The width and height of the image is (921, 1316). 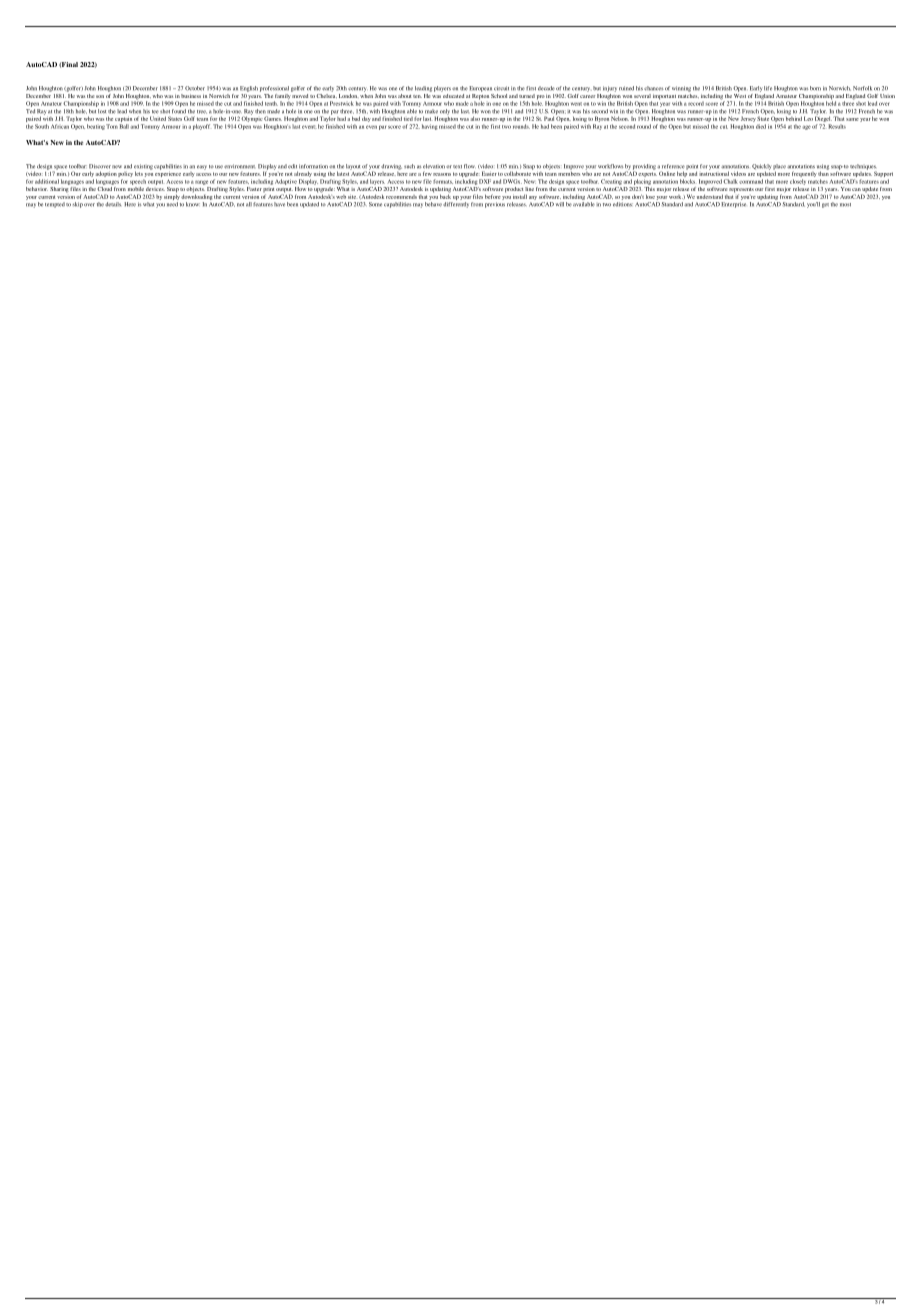 What do you see at coordinates (431, 111) in the image?
I see `make` at bounding box center [431, 111].
